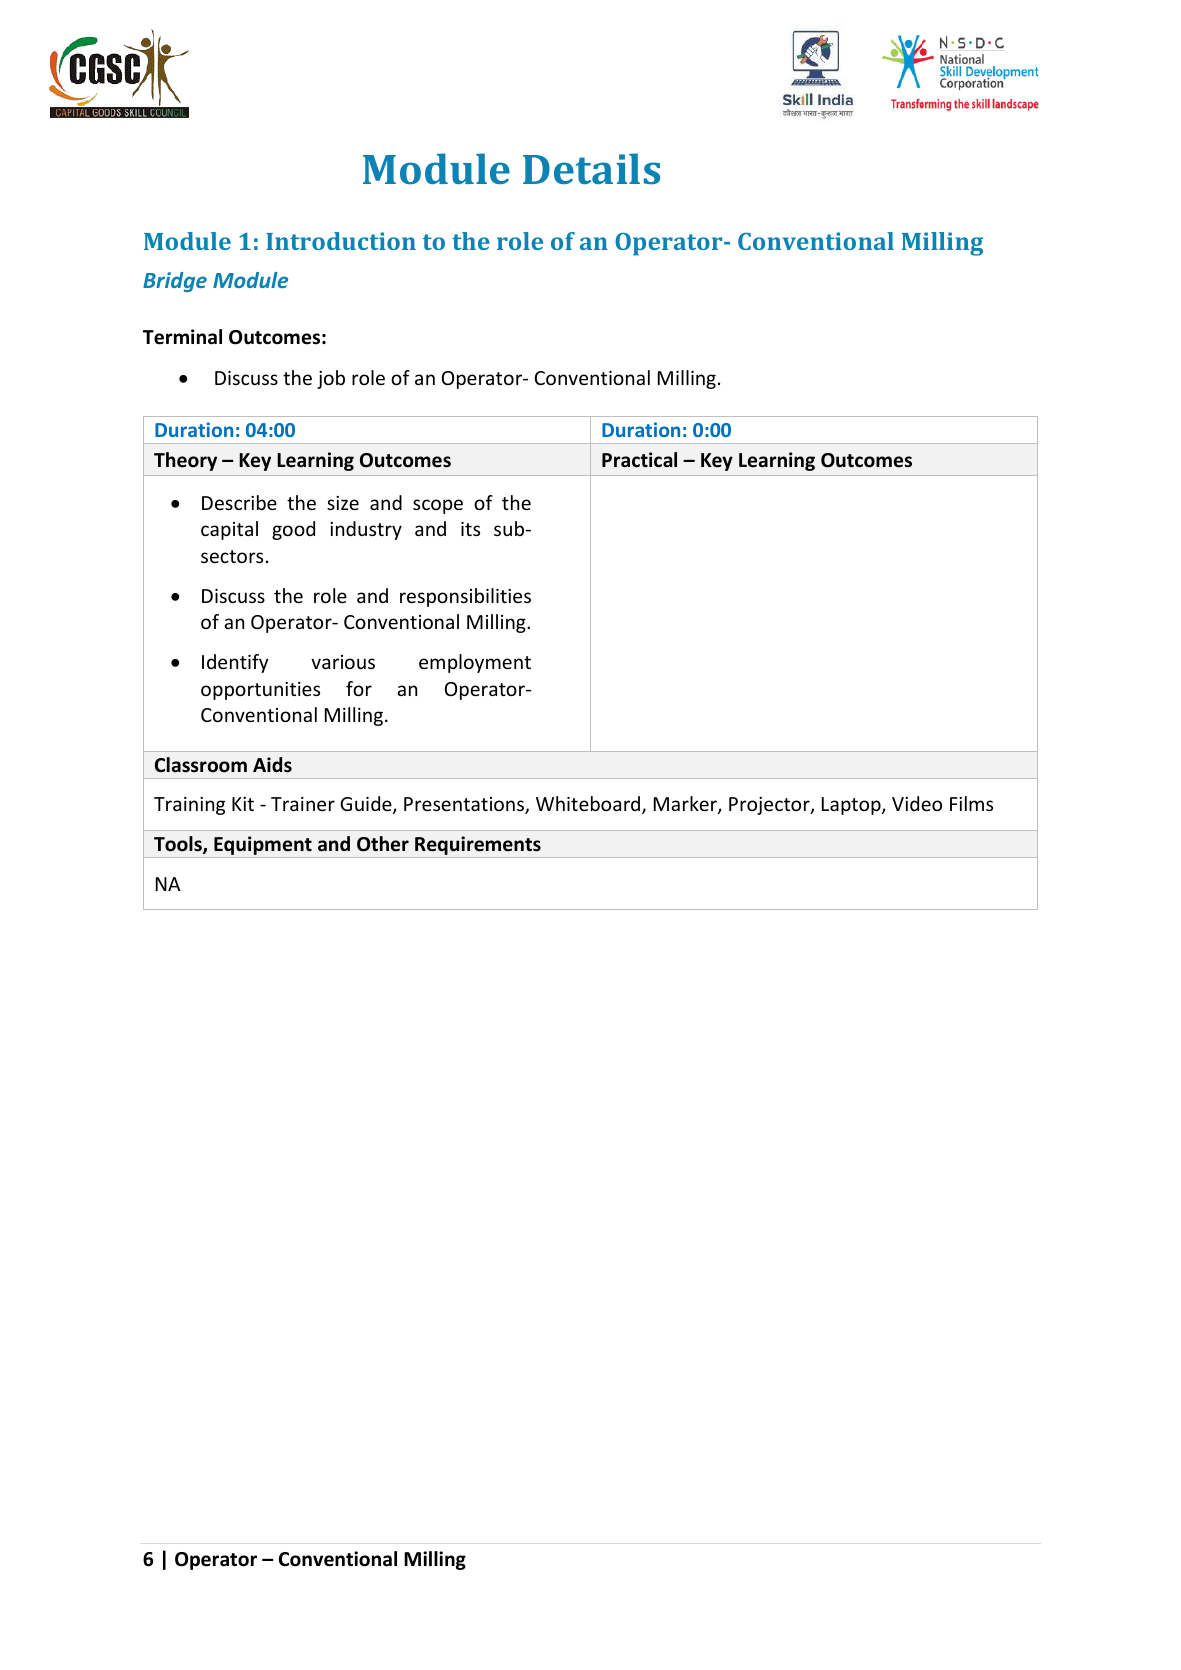 The width and height of the screenshot is (1181, 1670). Describe the element at coordinates (235, 663) in the screenshot. I see `Identify` at that location.
